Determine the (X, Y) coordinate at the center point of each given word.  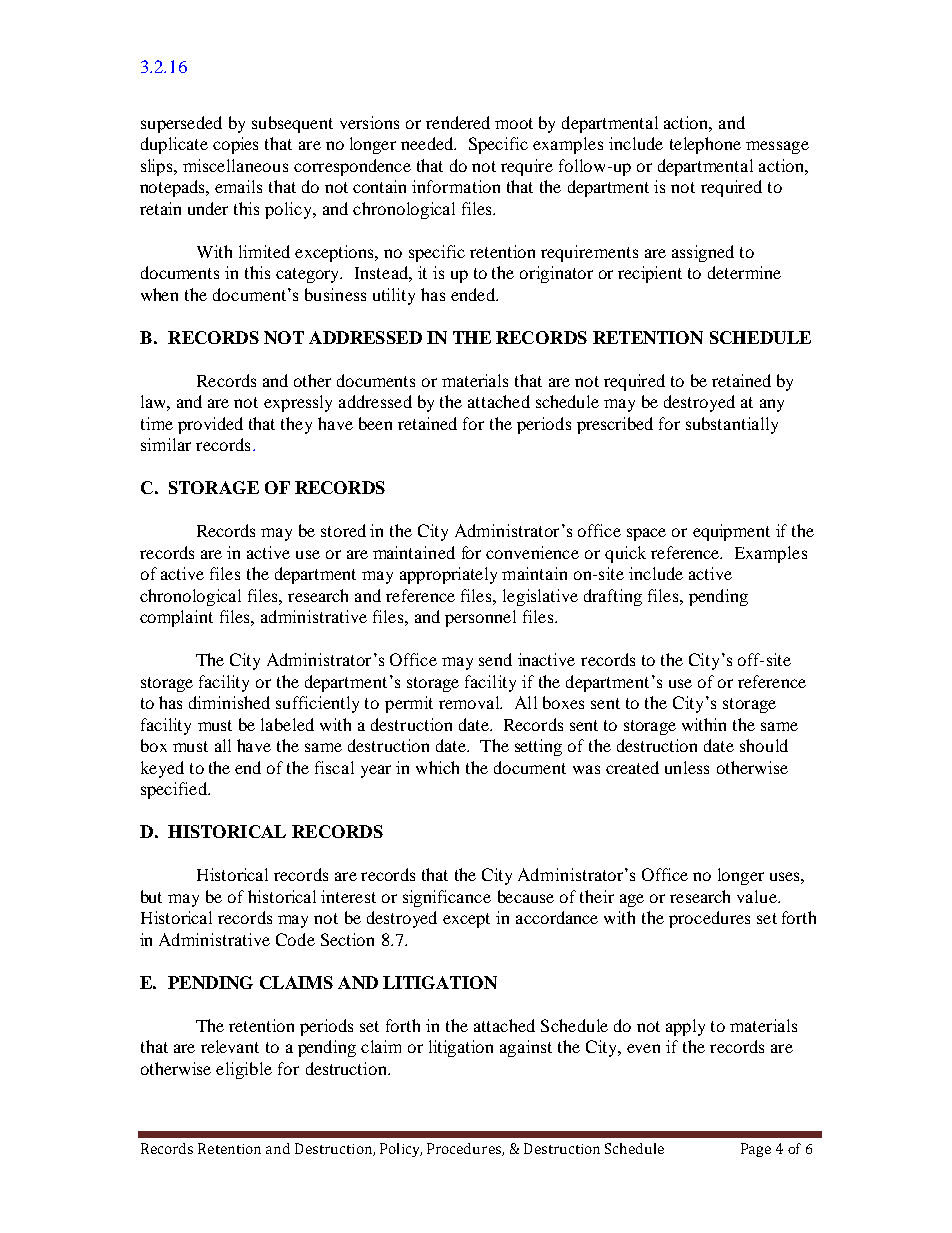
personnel (480, 618)
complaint (176, 618)
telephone (705, 145)
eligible (244, 1070)
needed (428, 143)
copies (235, 145)
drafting (613, 597)
